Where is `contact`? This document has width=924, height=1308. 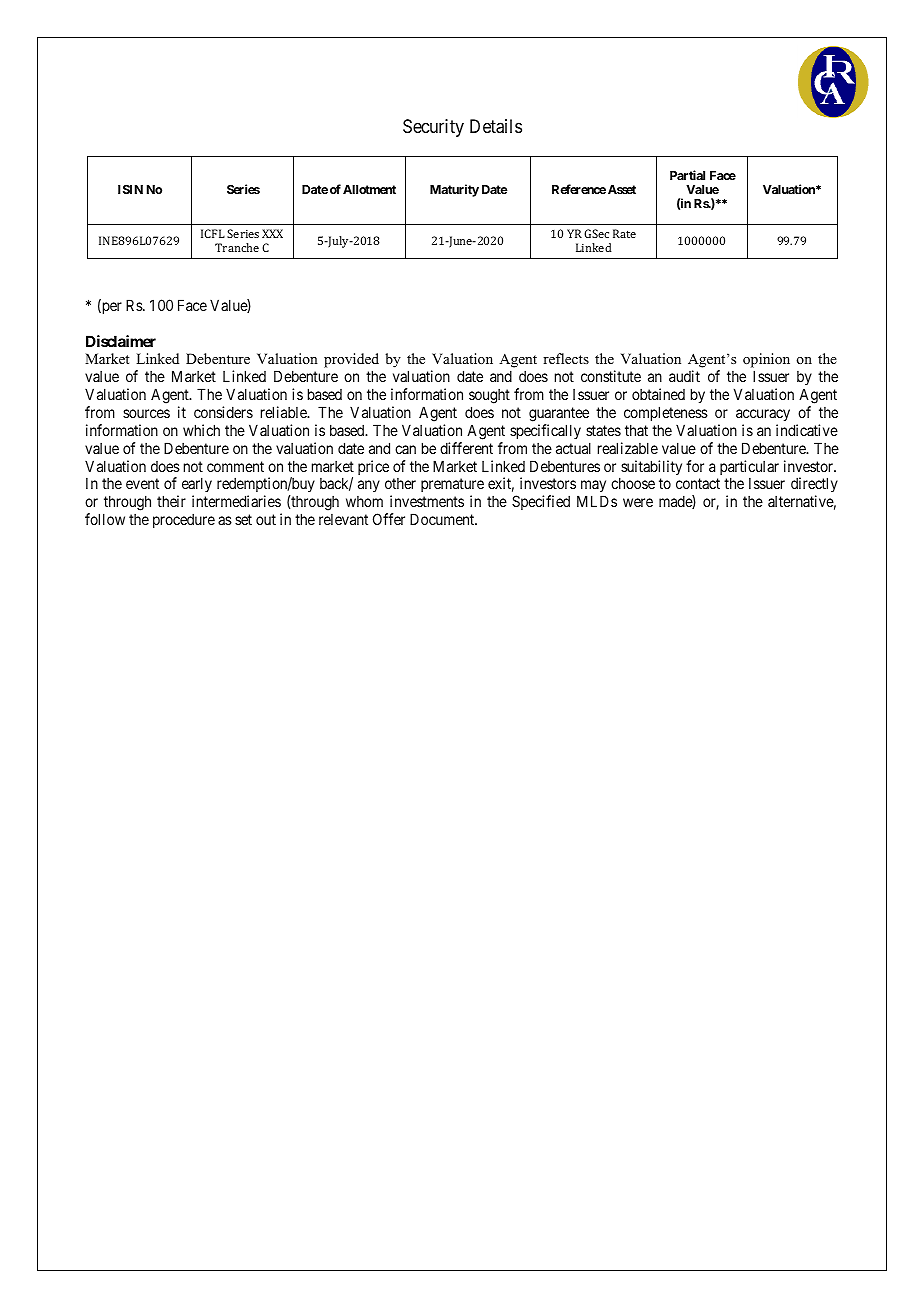 contact is located at coordinates (698, 484).
